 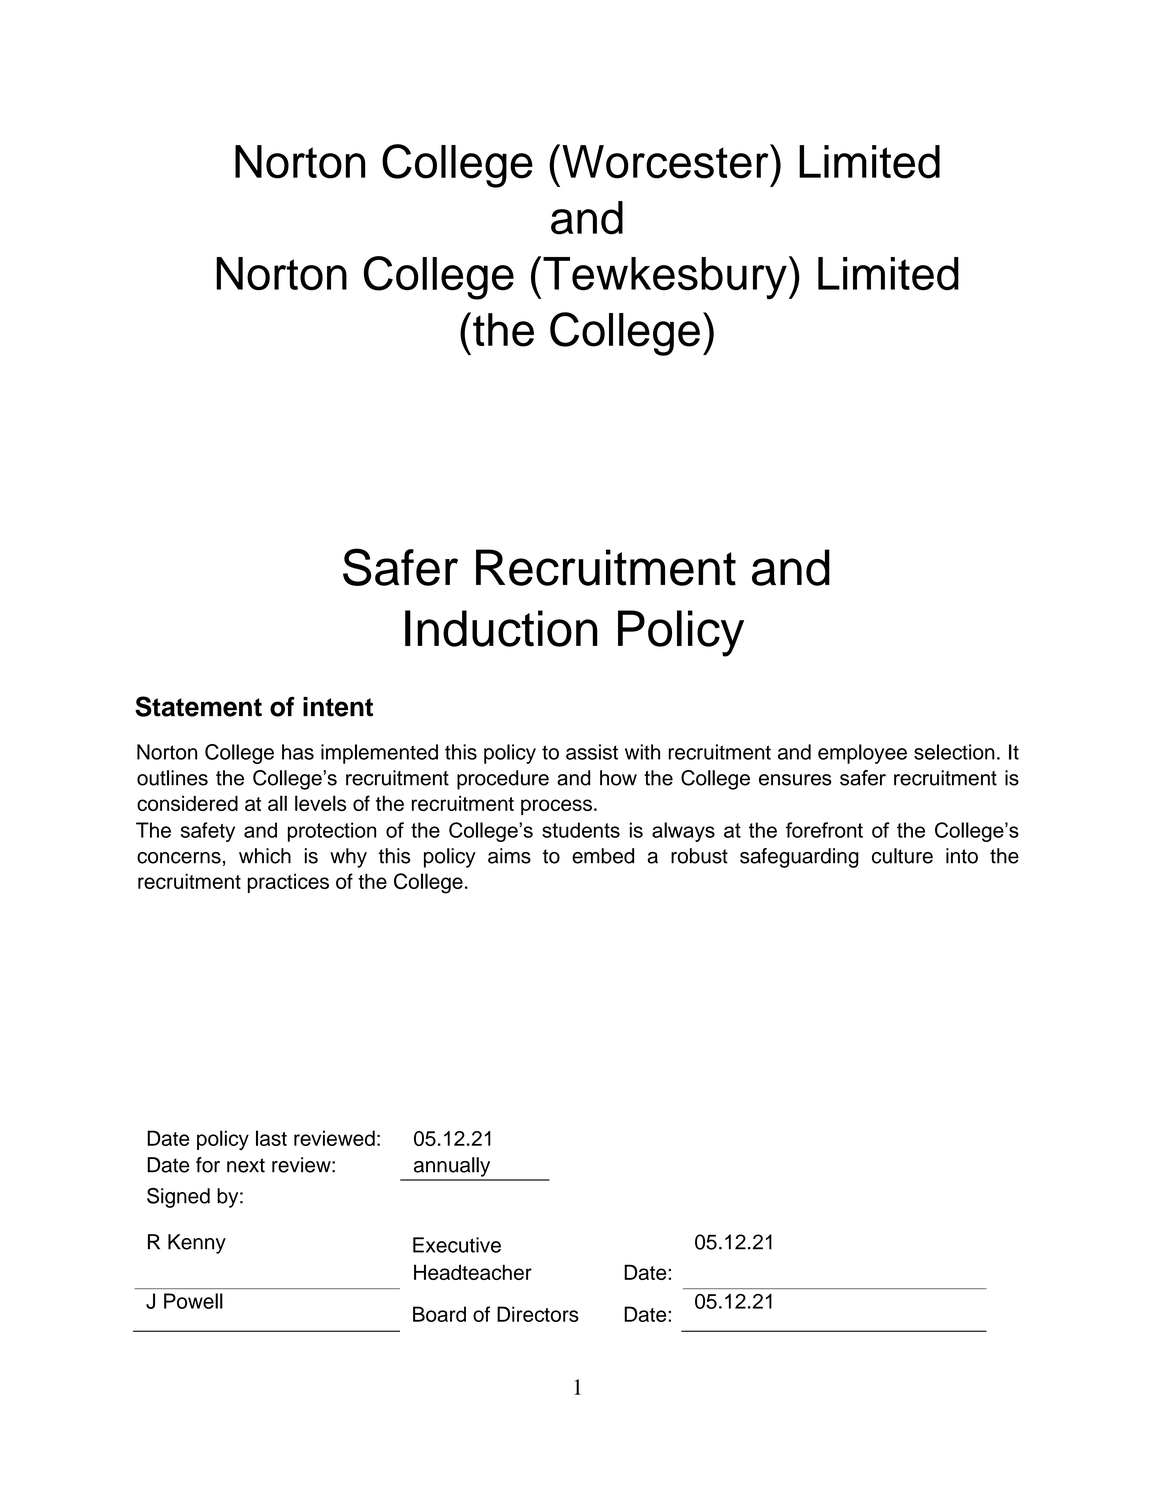 I want to click on Directors, so click(x=538, y=1314).
